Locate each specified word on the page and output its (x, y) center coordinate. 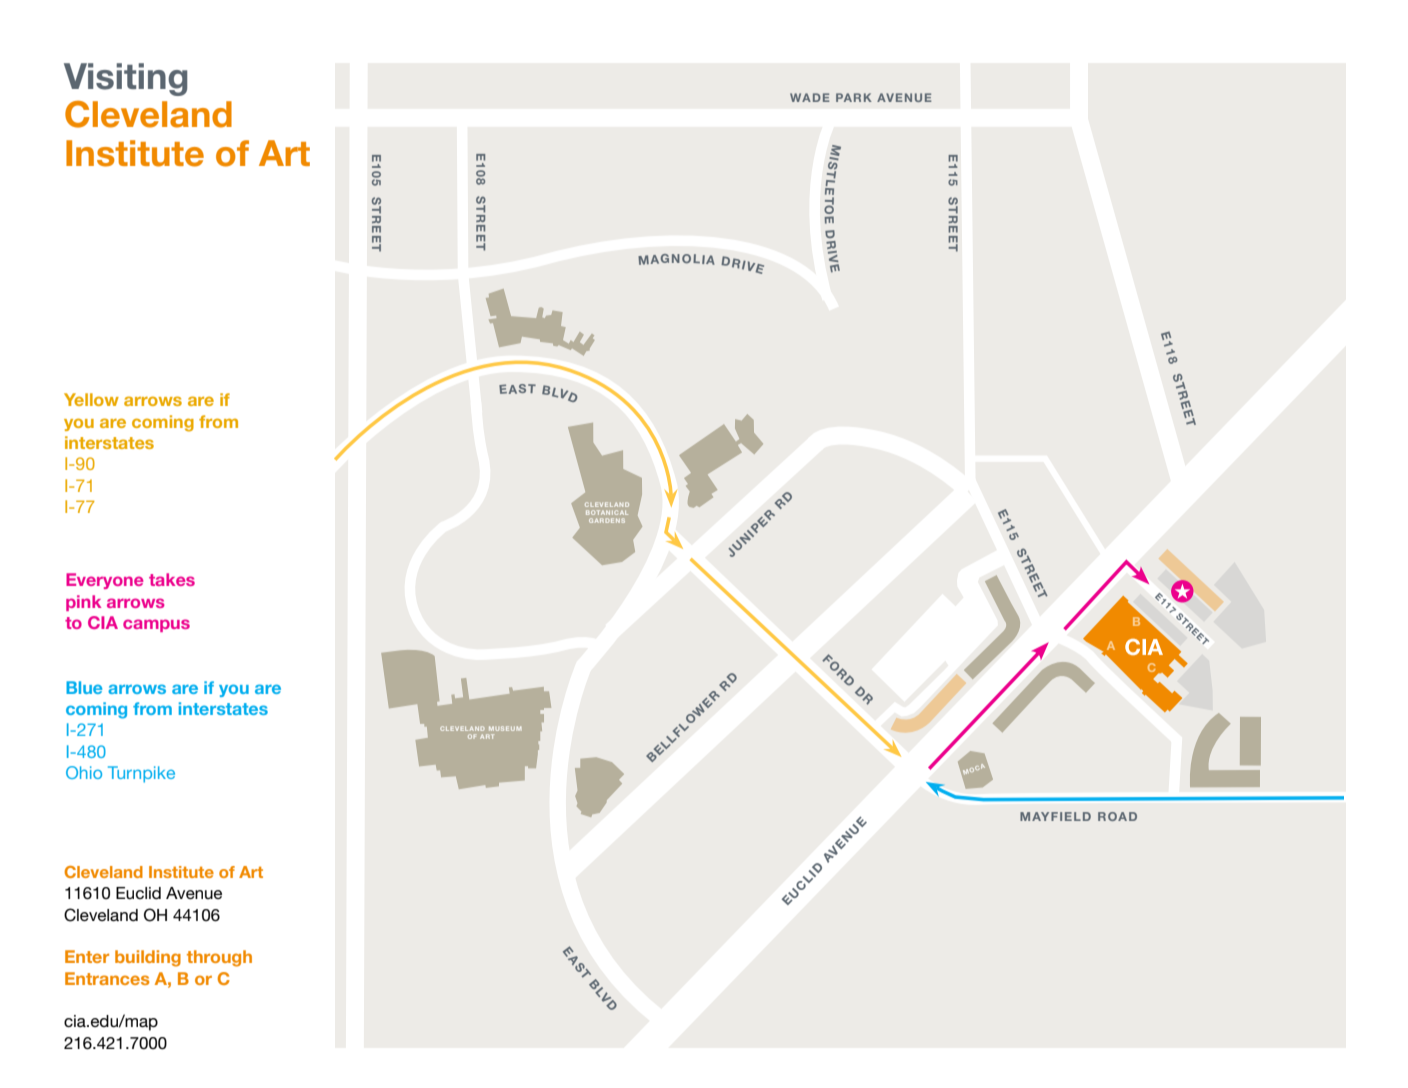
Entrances (107, 978)
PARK (854, 97)
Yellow (91, 399)
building (148, 958)
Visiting (125, 79)
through (219, 958)
